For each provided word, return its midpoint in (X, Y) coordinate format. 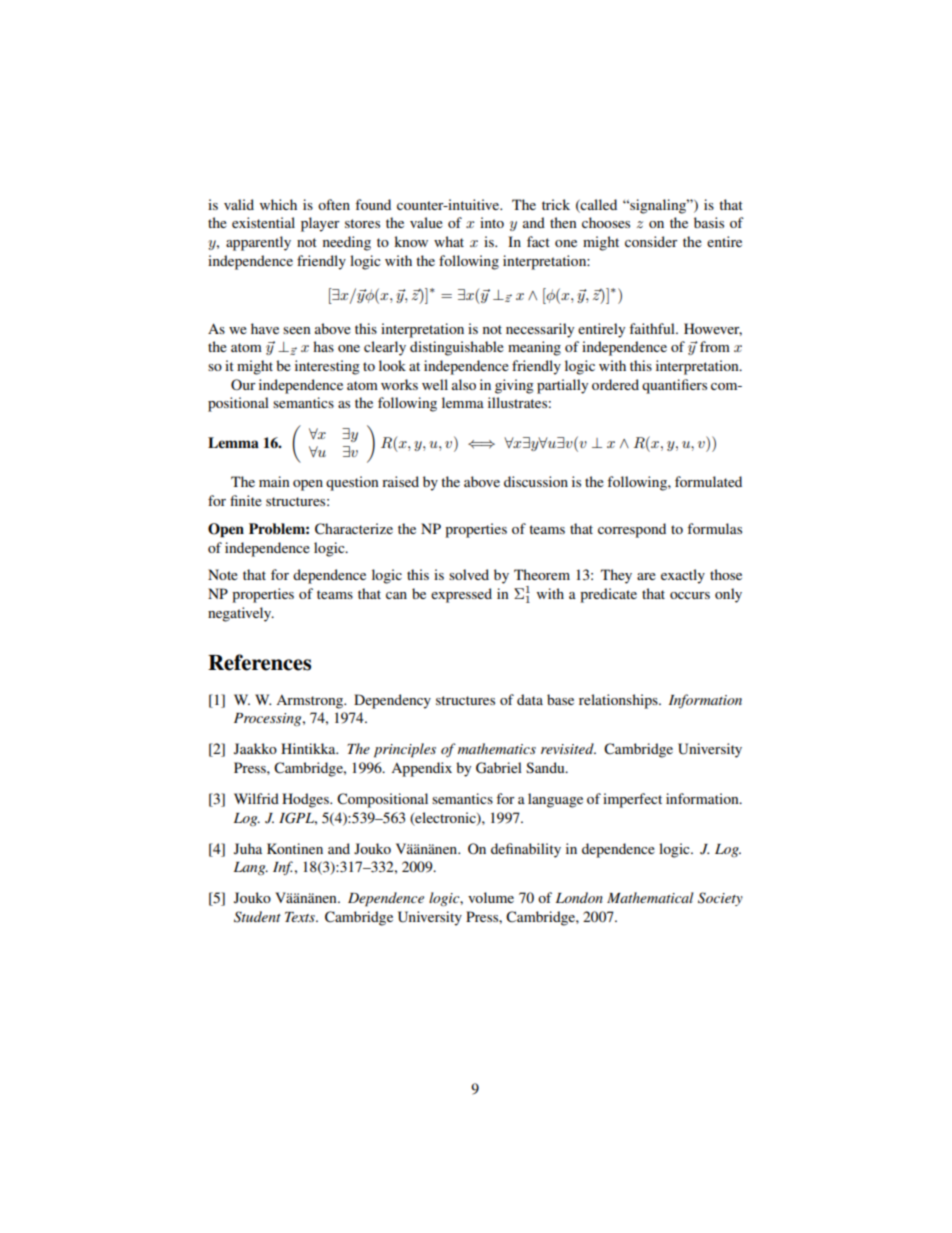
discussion (536, 481)
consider (651, 241)
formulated (708, 481)
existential (263, 222)
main (274, 481)
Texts (301, 917)
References (259, 662)
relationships (619, 701)
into (492, 222)
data (530, 699)
